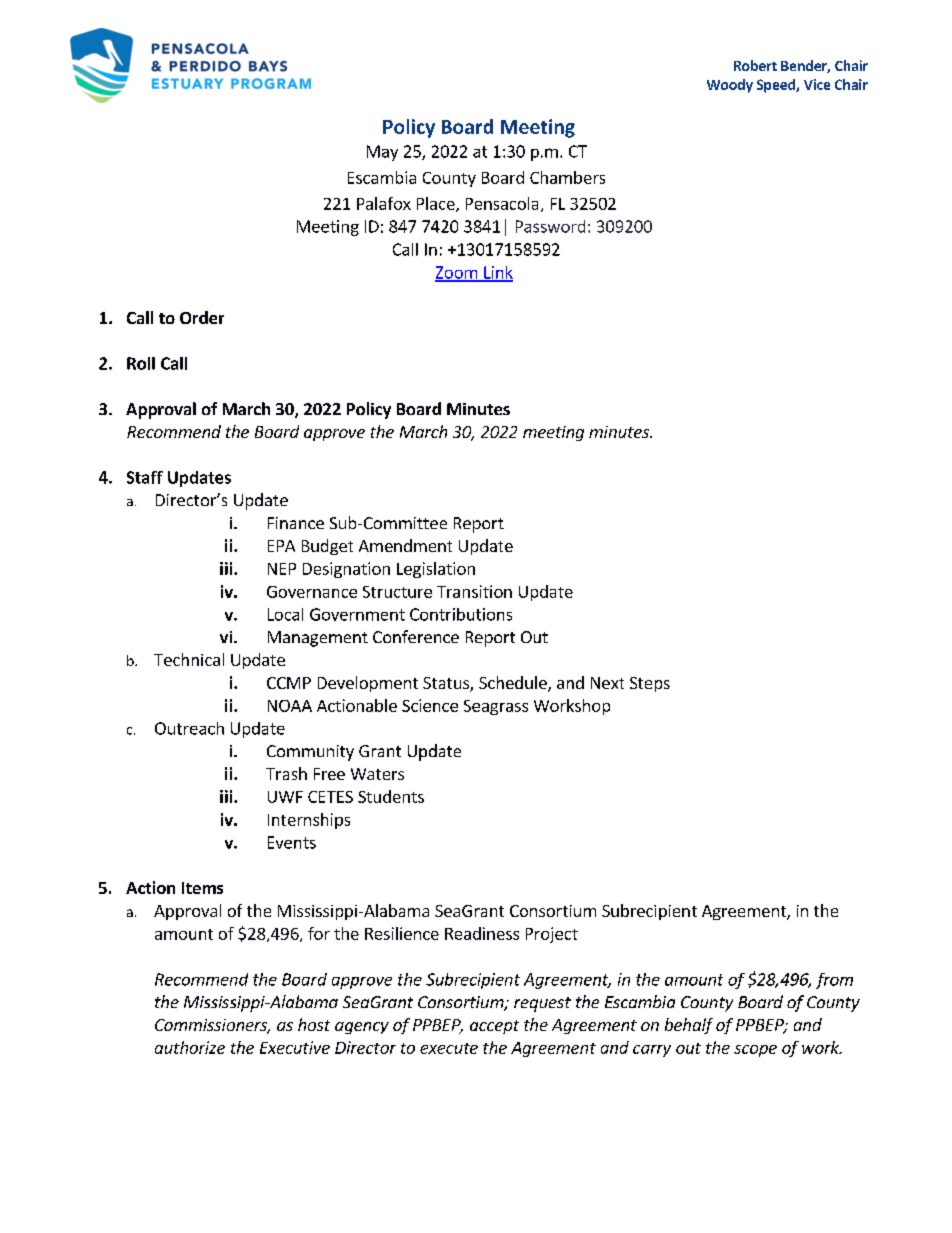 This screenshot has width=952, height=1233. Describe the element at coordinates (382, 153) in the screenshot. I see `May` at that location.
